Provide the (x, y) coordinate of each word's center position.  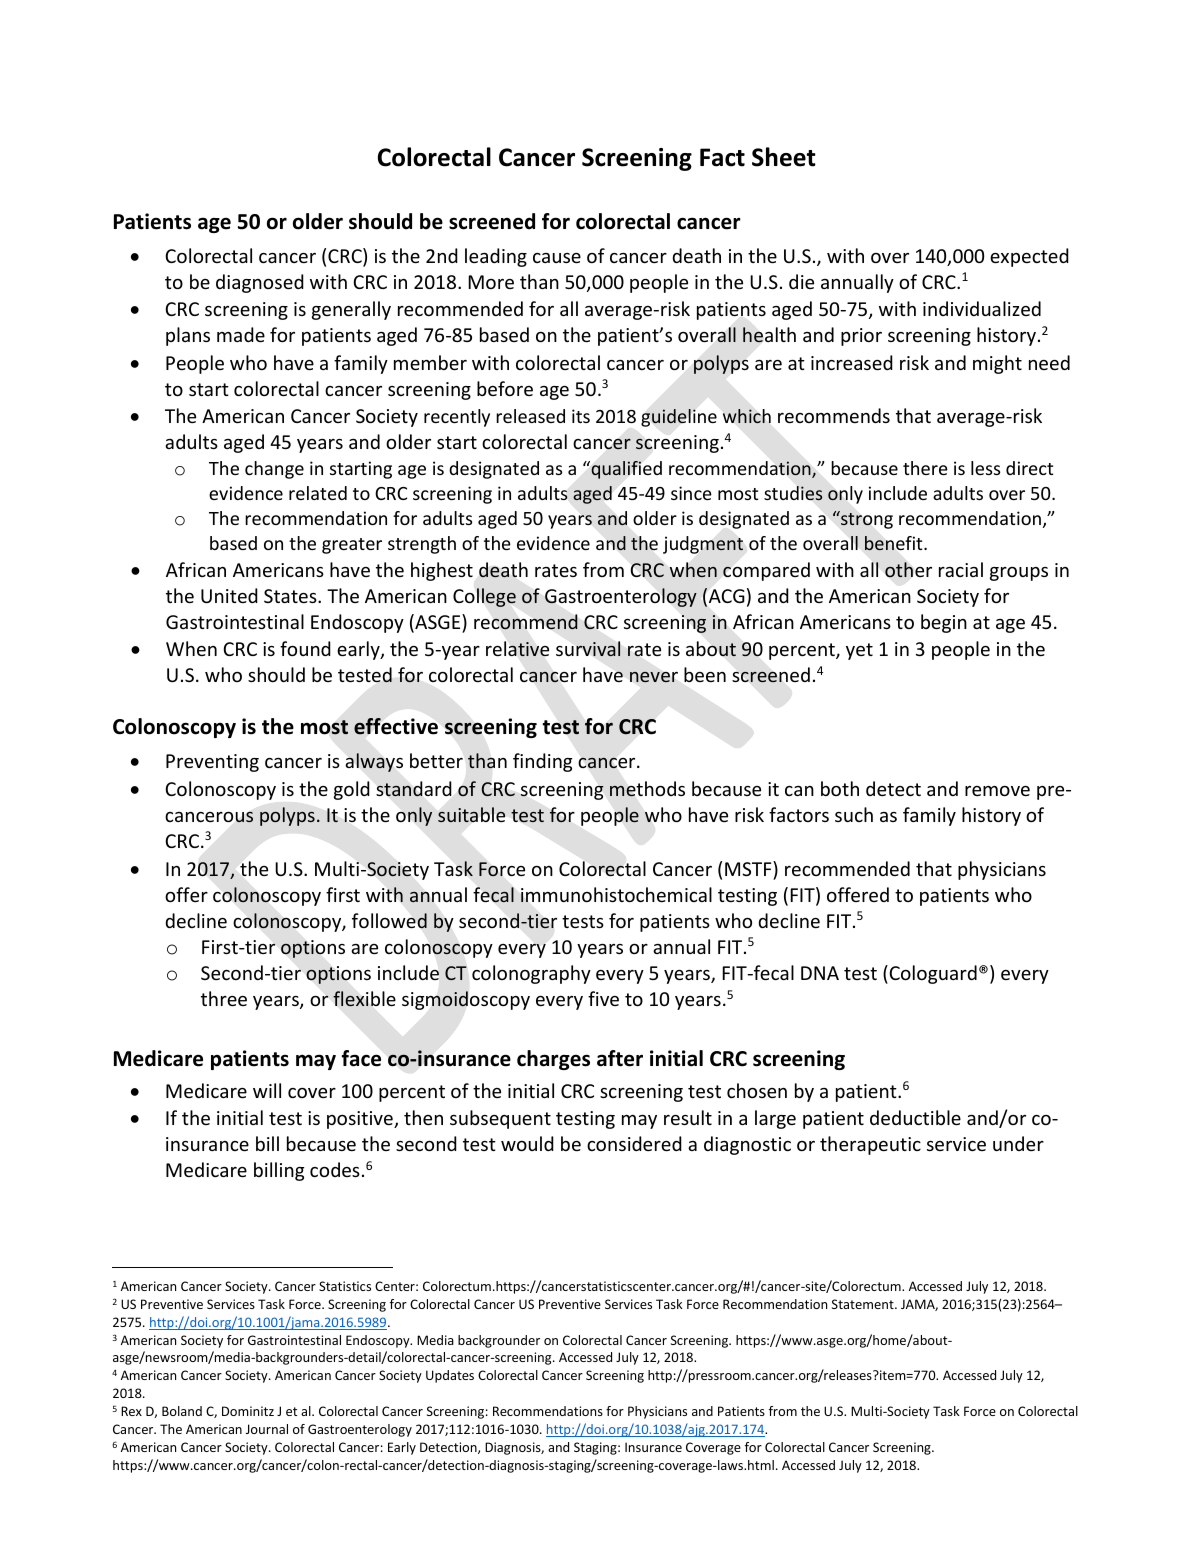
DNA (820, 973)
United (229, 595)
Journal (267, 1429)
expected (1029, 257)
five (603, 998)
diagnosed (260, 283)
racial (961, 569)
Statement (864, 1304)
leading (496, 257)
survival (588, 648)
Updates (450, 1376)
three (224, 998)
